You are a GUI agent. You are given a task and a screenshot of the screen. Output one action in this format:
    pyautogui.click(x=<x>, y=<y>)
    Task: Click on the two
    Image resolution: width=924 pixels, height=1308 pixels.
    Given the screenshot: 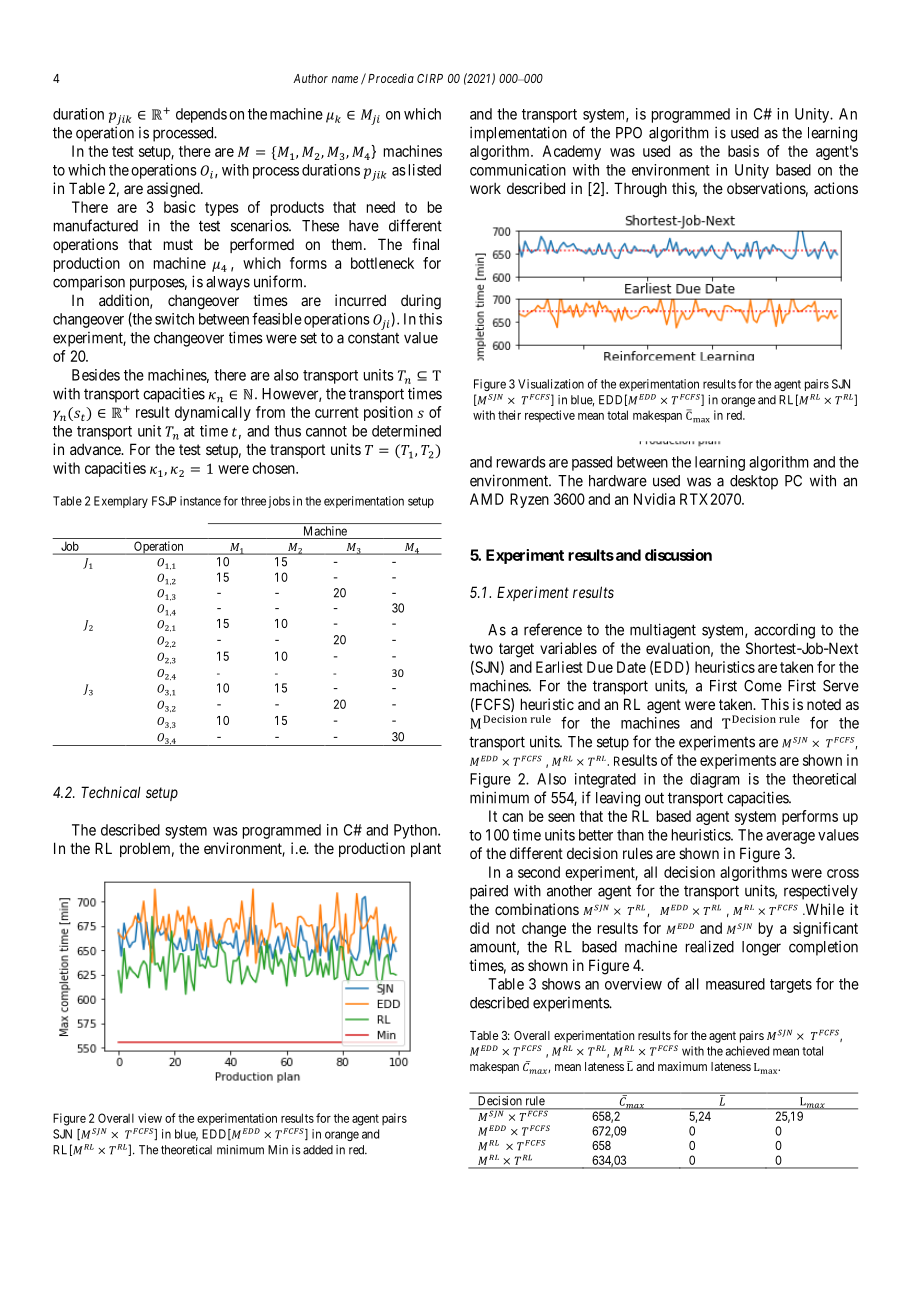 What is the action you would take?
    pyautogui.click(x=481, y=648)
